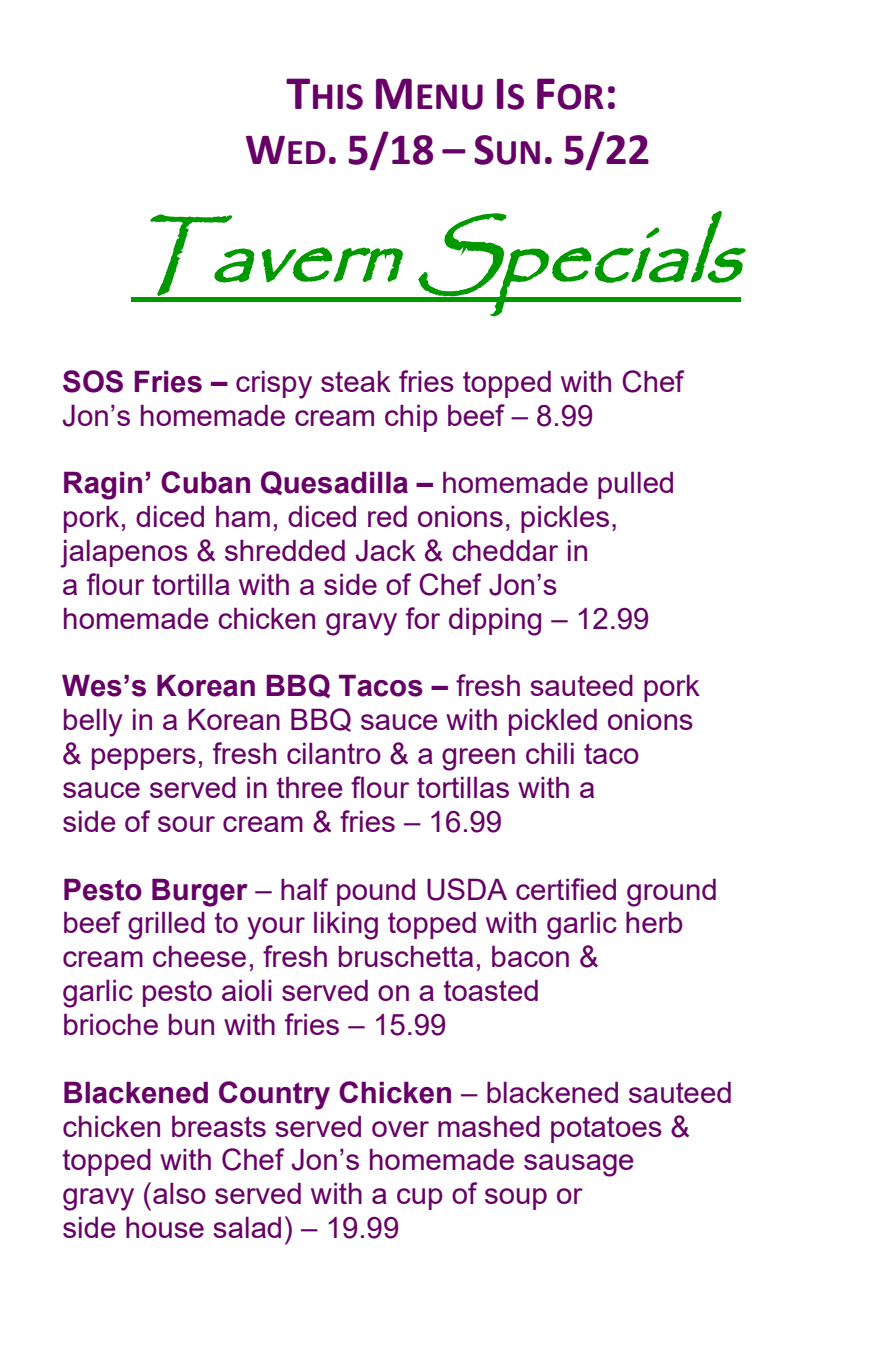 This screenshot has height=1372, width=872. Describe the element at coordinates (376, 892) in the screenshot. I see `pound` at that location.
